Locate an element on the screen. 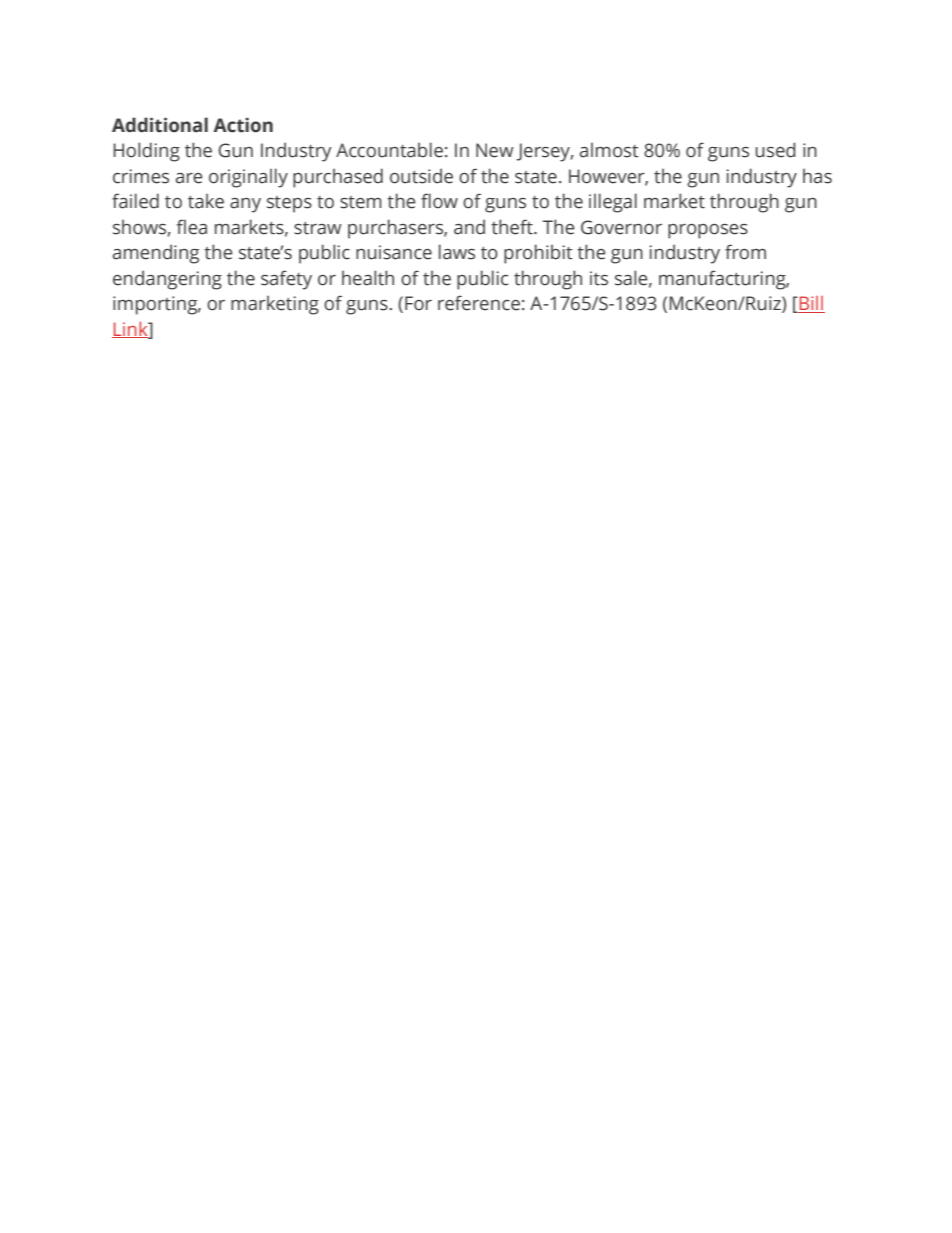  used is located at coordinates (775, 150).
